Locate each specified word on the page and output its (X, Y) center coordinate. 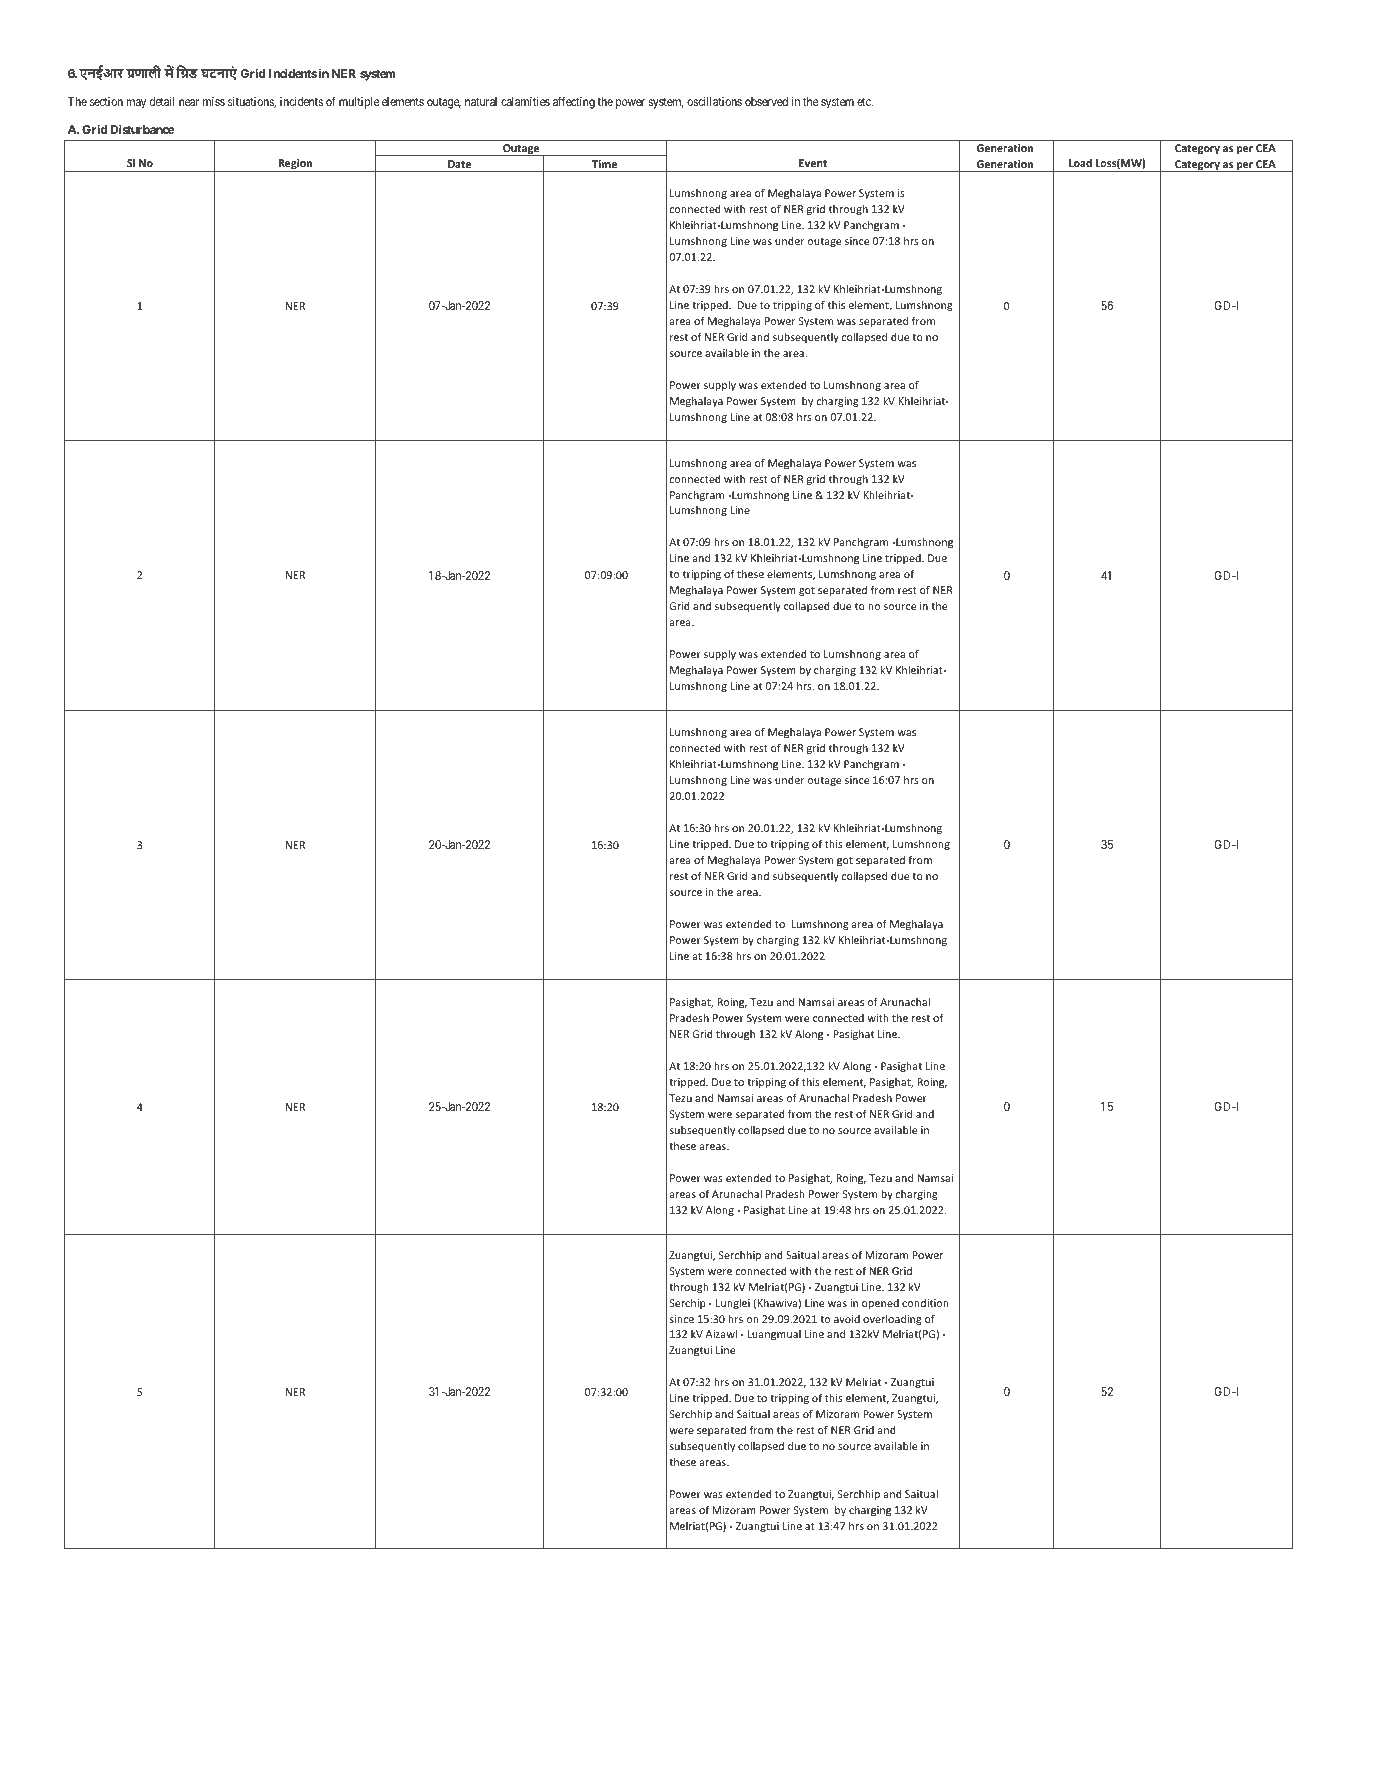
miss (214, 101)
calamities (525, 101)
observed (766, 101)
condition (925, 1303)
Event (813, 163)
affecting (574, 102)
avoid (847, 1319)
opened (880, 1304)
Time (604, 164)
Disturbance (143, 129)
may (136, 104)
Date (459, 164)
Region (296, 165)
